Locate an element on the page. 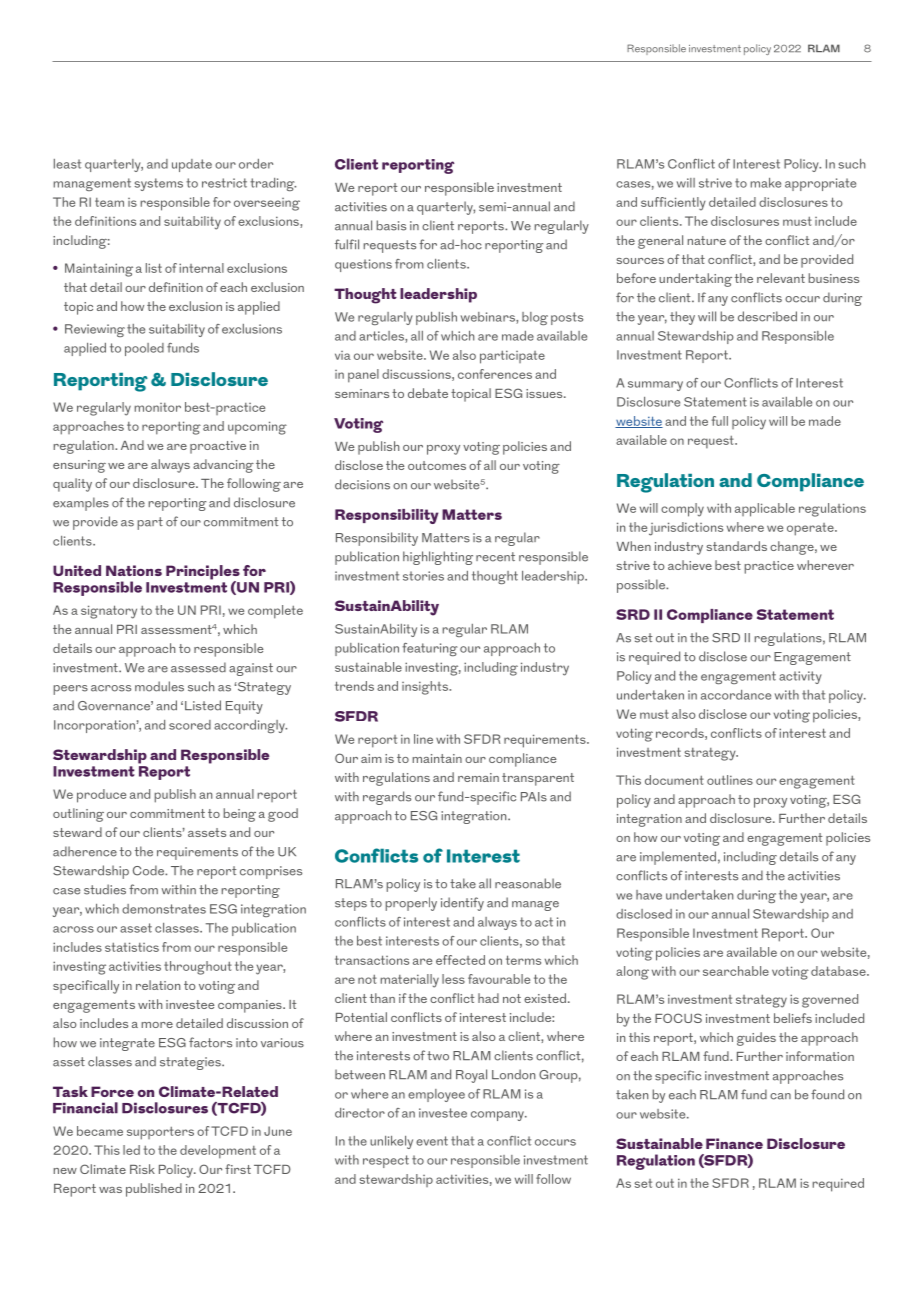 The width and height of the document is (924, 1308). highlighting is located at coordinates (438, 558).
